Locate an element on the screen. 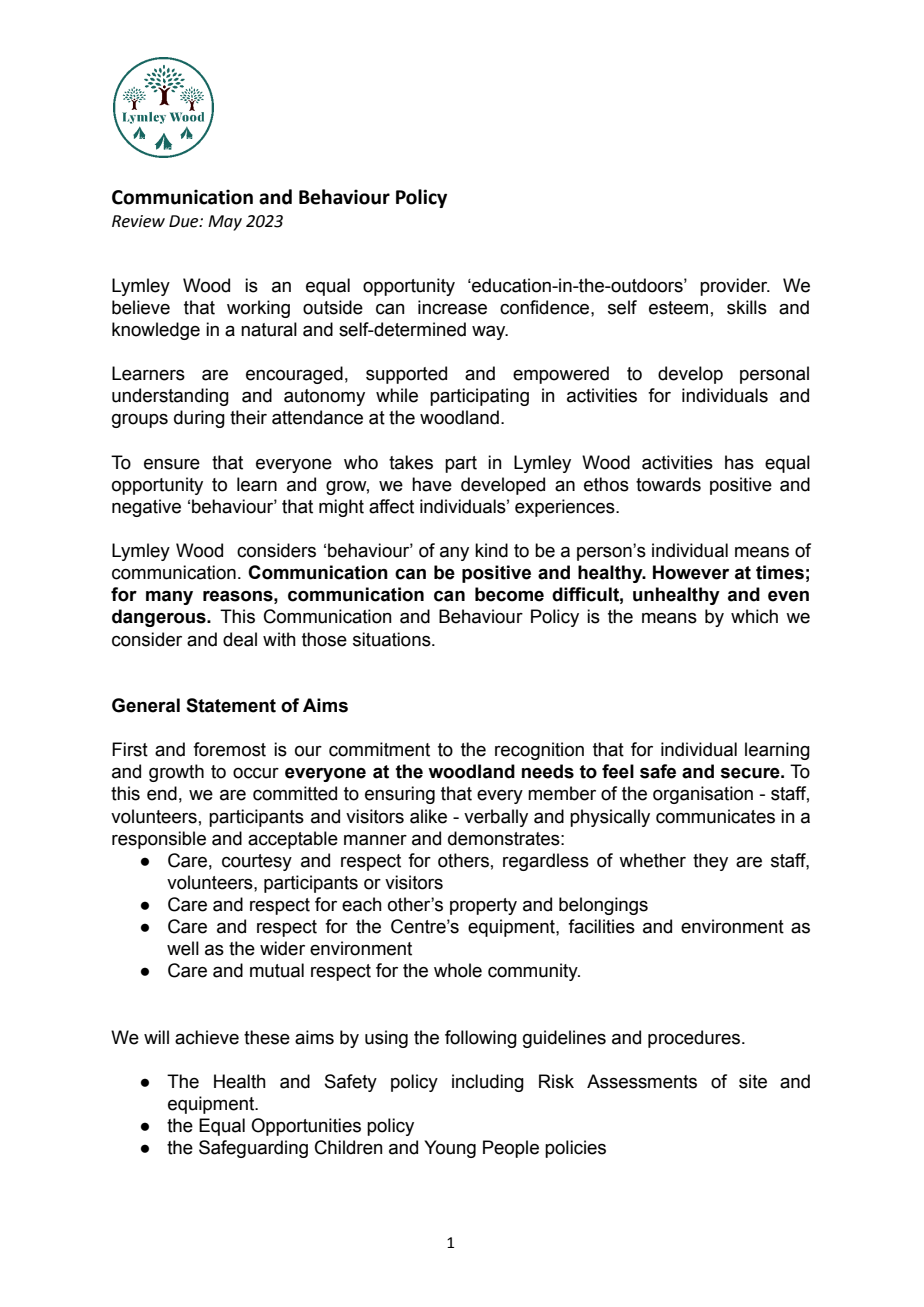 The height and width of the screenshot is (1307, 924). increase is located at coordinates (452, 307).
